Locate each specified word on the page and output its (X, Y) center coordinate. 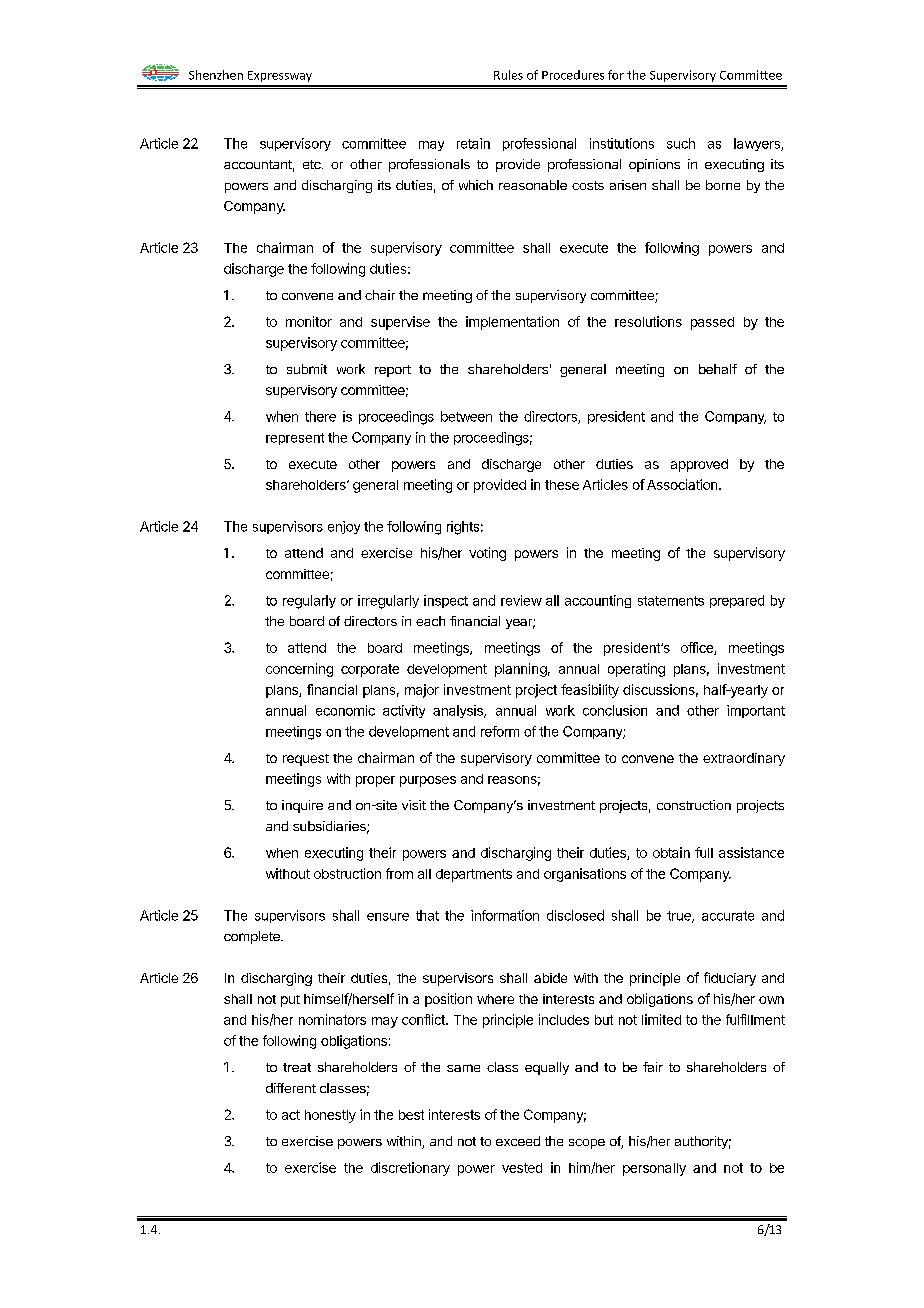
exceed (518, 1141)
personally (654, 1169)
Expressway (280, 76)
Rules (508, 75)
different (291, 1088)
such (681, 143)
